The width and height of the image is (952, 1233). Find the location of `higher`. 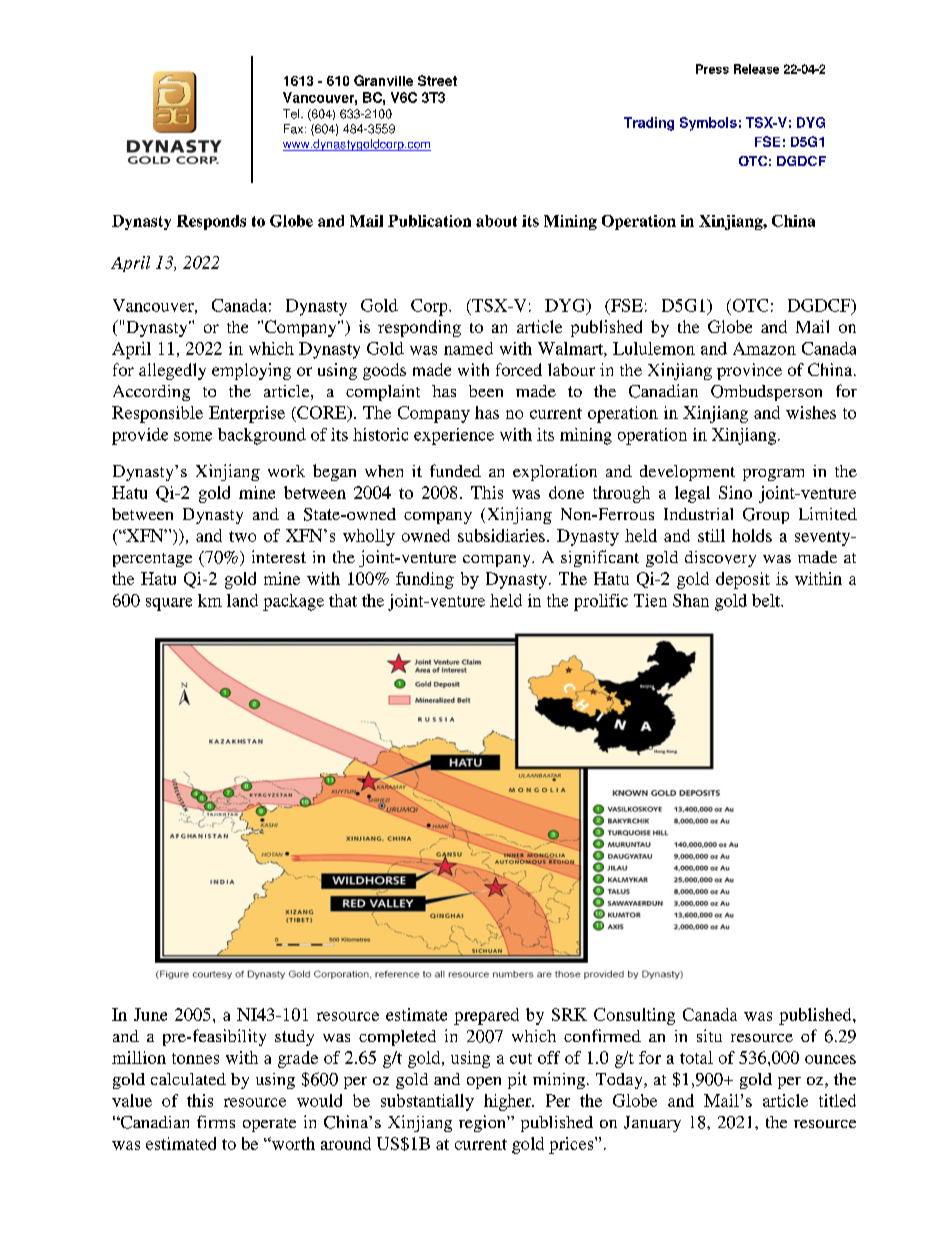

higher is located at coordinates (509, 1102).
